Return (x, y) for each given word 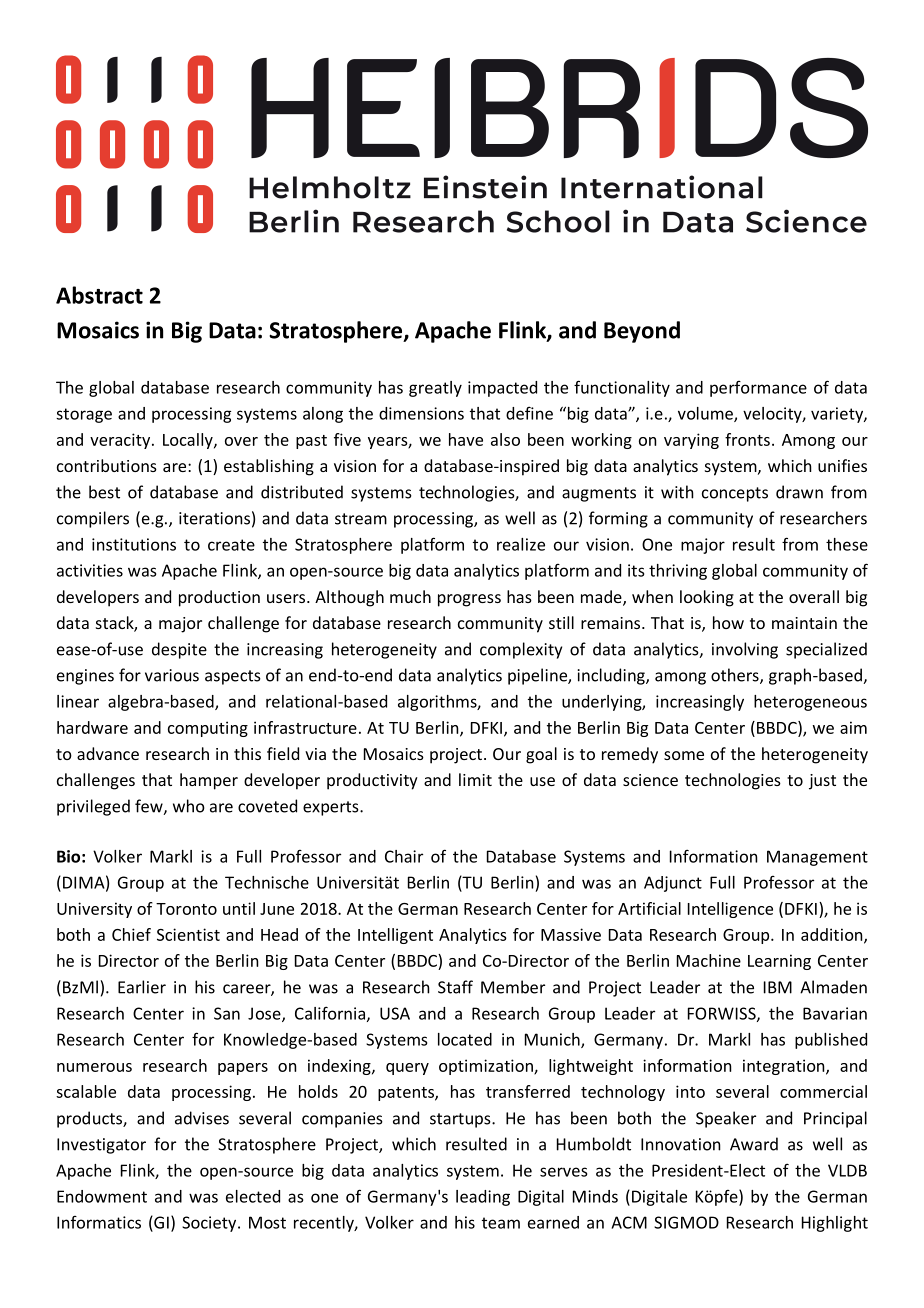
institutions (134, 544)
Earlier (142, 987)
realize (521, 544)
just (822, 782)
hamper (209, 781)
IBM (778, 987)
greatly (435, 389)
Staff (455, 987)
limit (475, 779)
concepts (735, 494)
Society (210, 1224)
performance (758, 389)
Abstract (99, 295)
